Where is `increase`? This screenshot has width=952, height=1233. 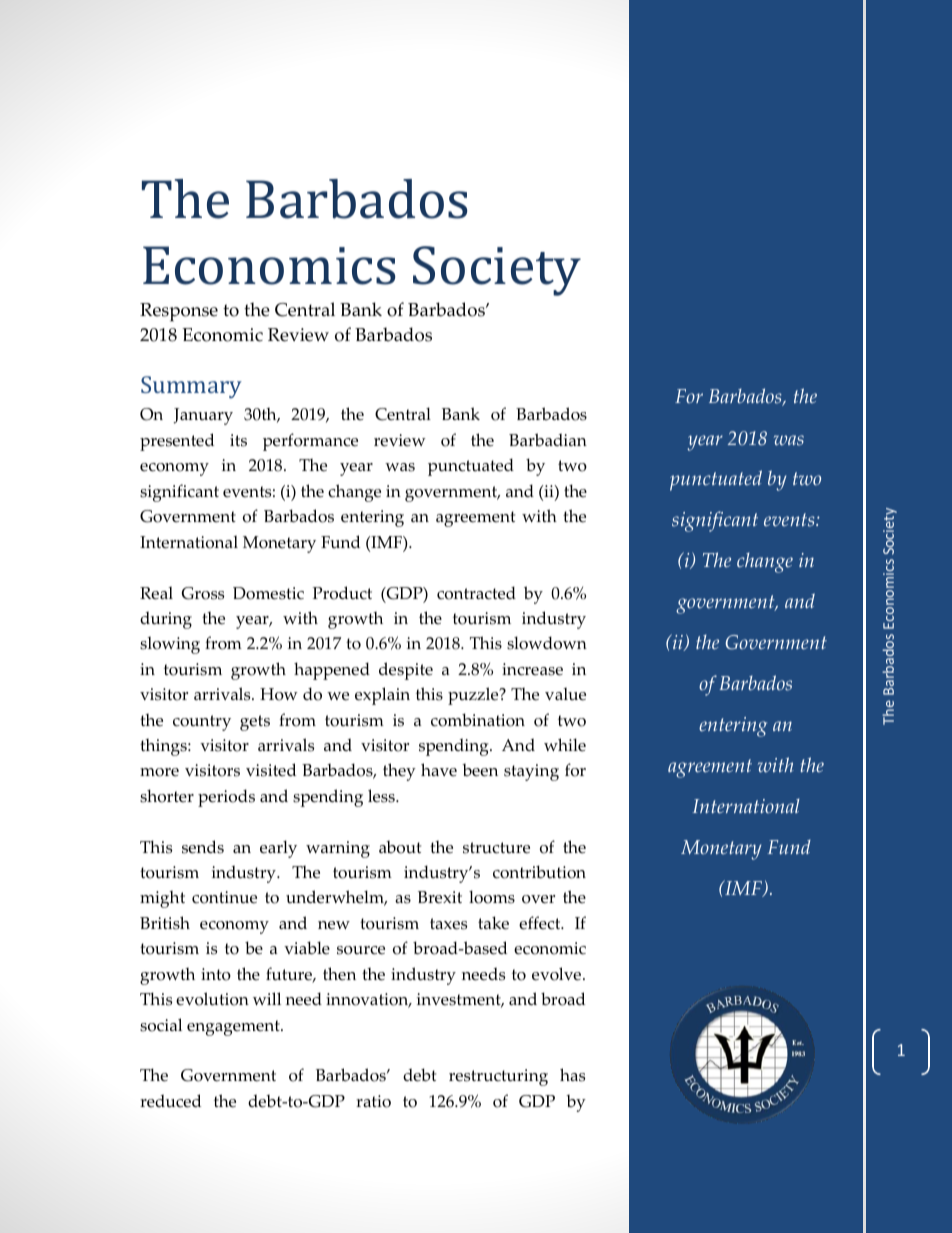 increase is located at coordinates (532, 669).
